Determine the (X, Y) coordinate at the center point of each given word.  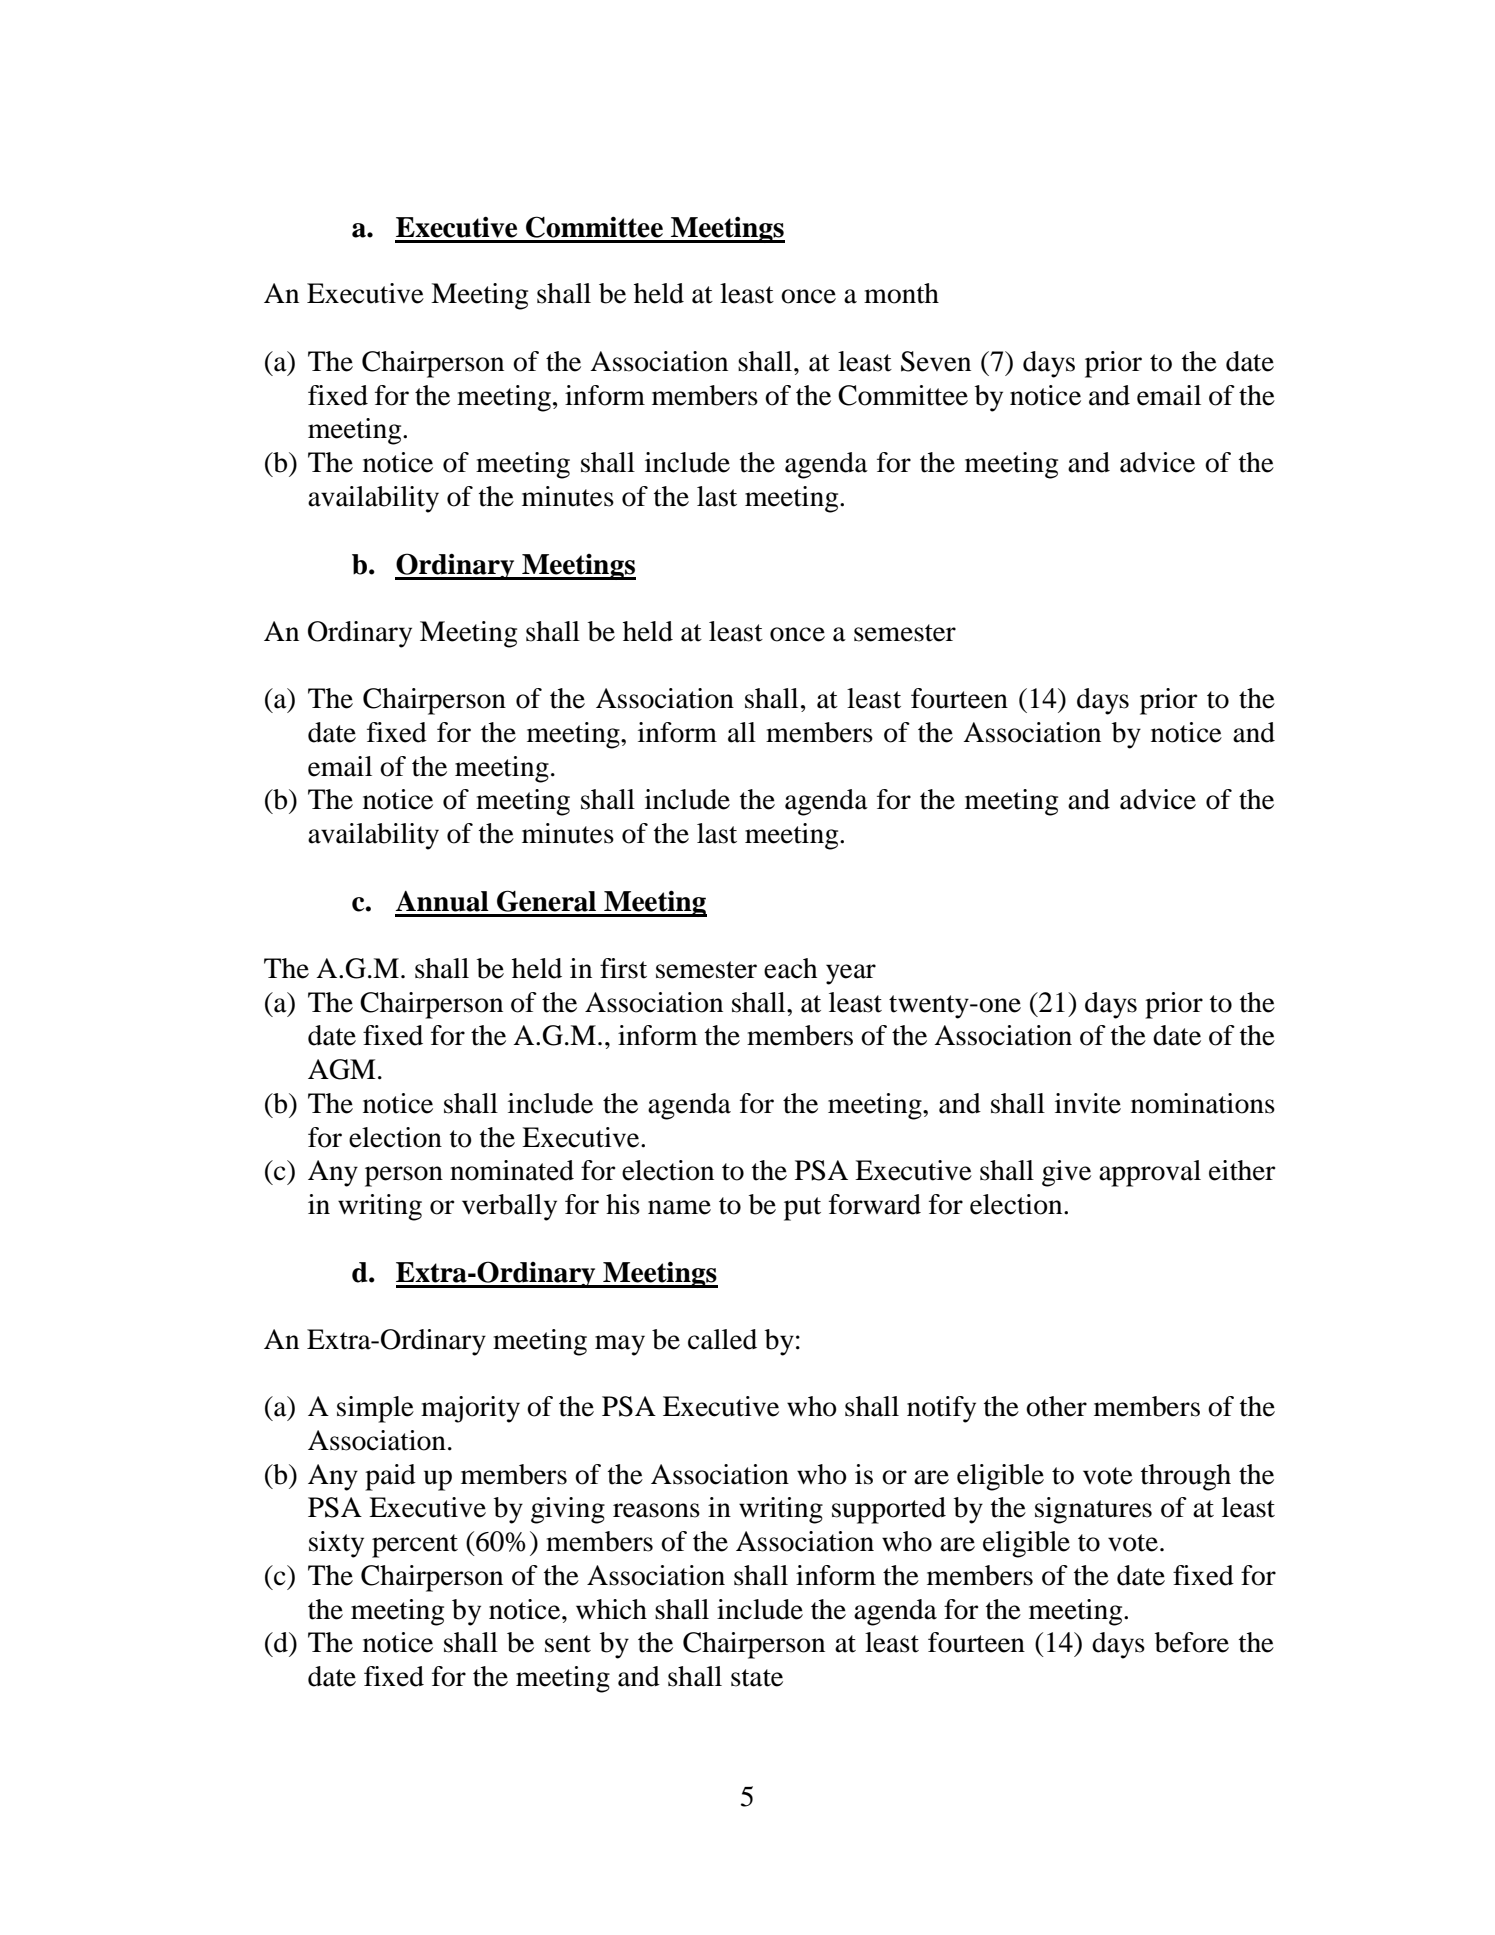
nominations (1203, 1103)
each (790, 968)
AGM (342, 1069)
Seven (936, 361)
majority (470, 1409)
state (757, 1678)
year (851, 974)
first (623, 968)
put (802, 1209)
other (1056, 1406)
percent (415, 1546)
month (901, 293)
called (722, 1339)
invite (1088, 1103)
